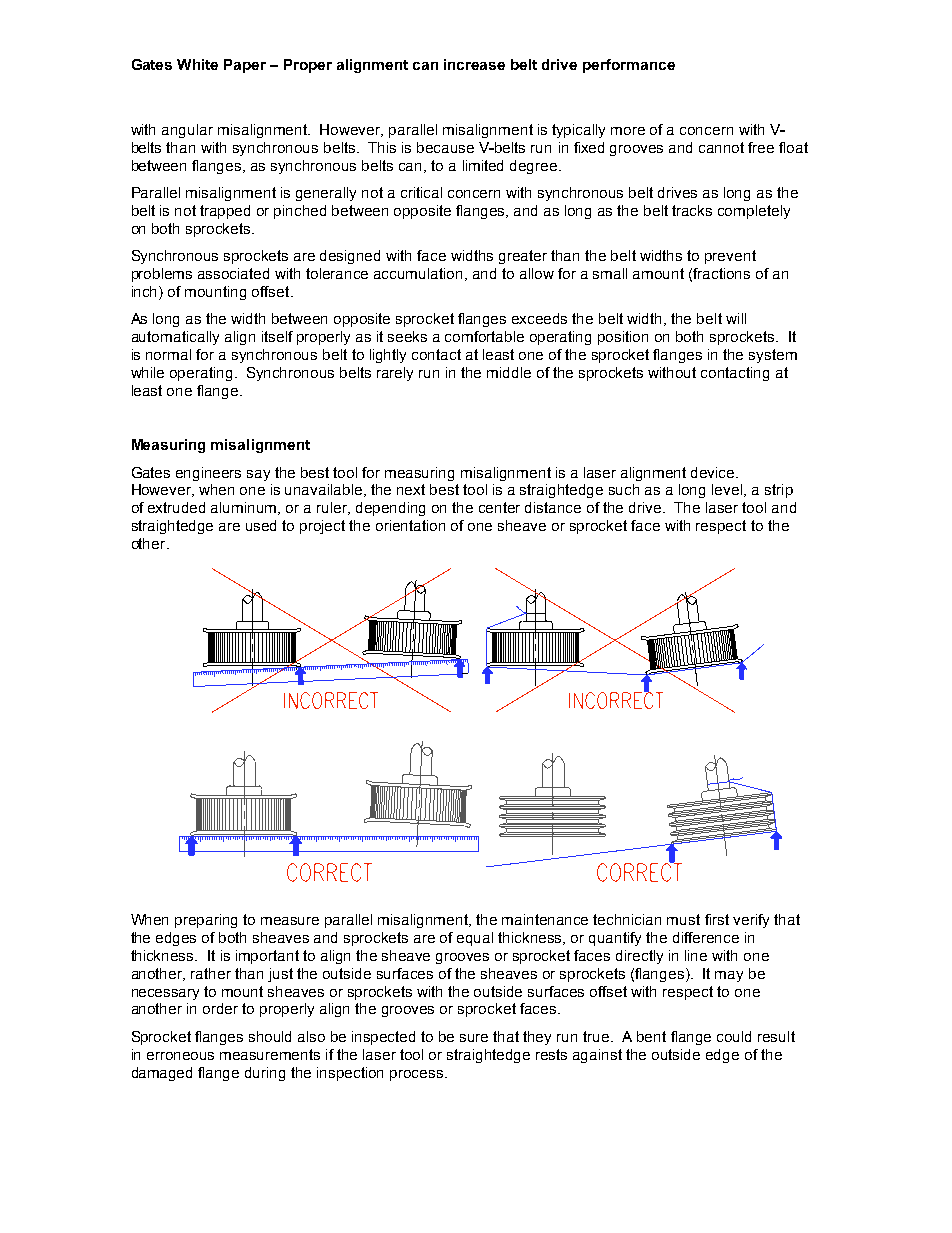  Describe the element at coordinates (418, 273) in the screenshot. I see `accumulation` at that location.
